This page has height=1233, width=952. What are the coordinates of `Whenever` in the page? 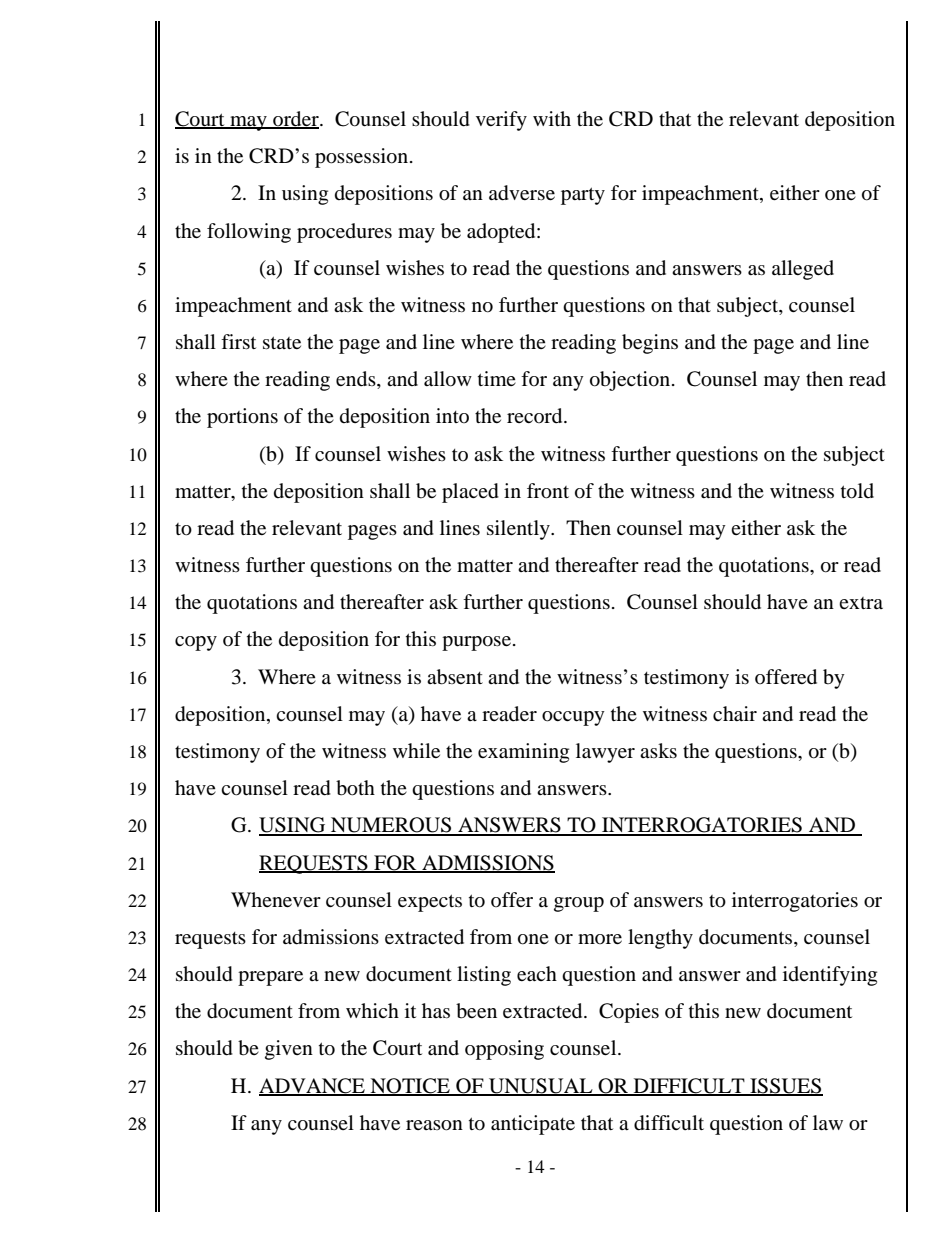 It's located at (276, 899).
